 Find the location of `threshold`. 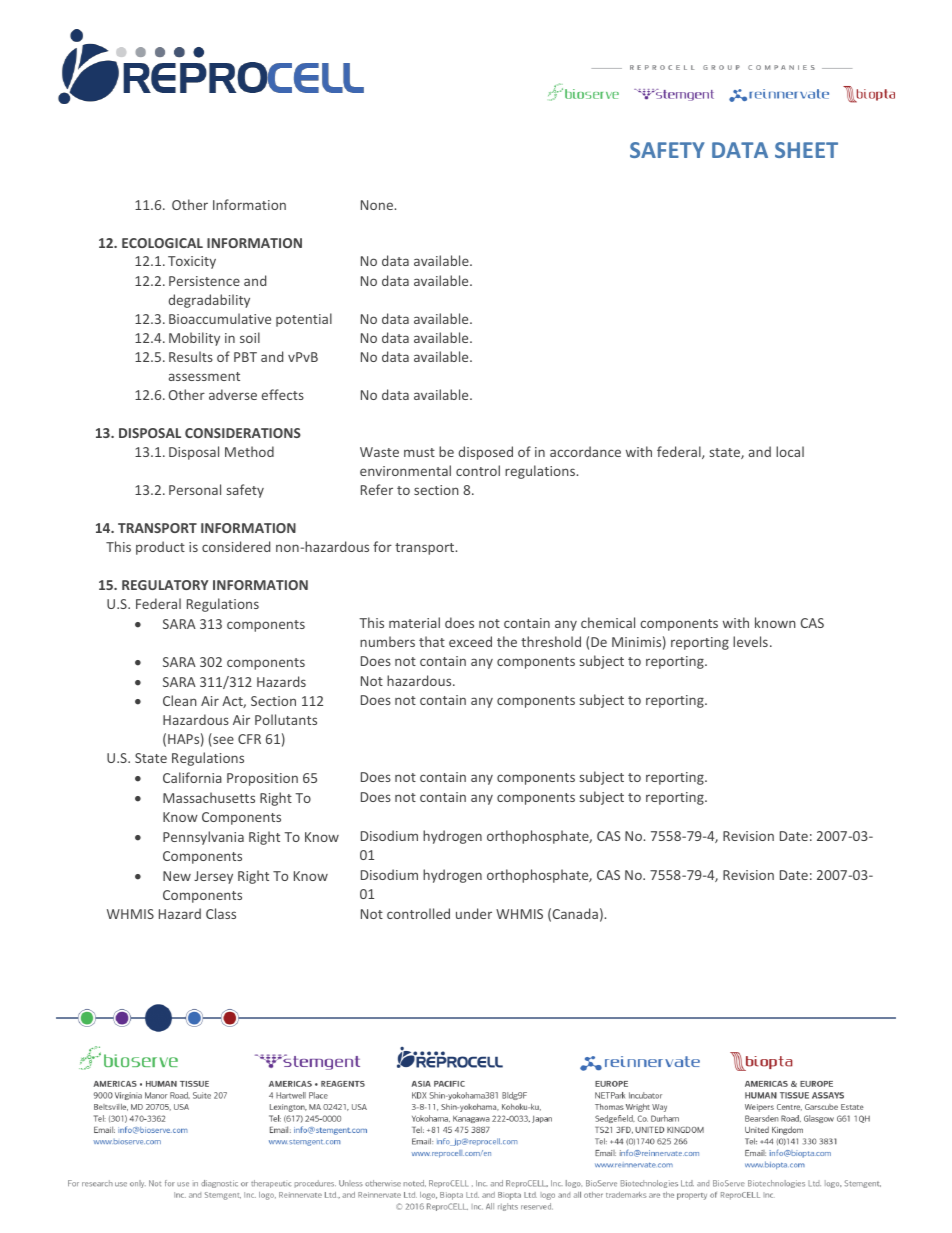

threshold is located at coordinates (551, 641).
